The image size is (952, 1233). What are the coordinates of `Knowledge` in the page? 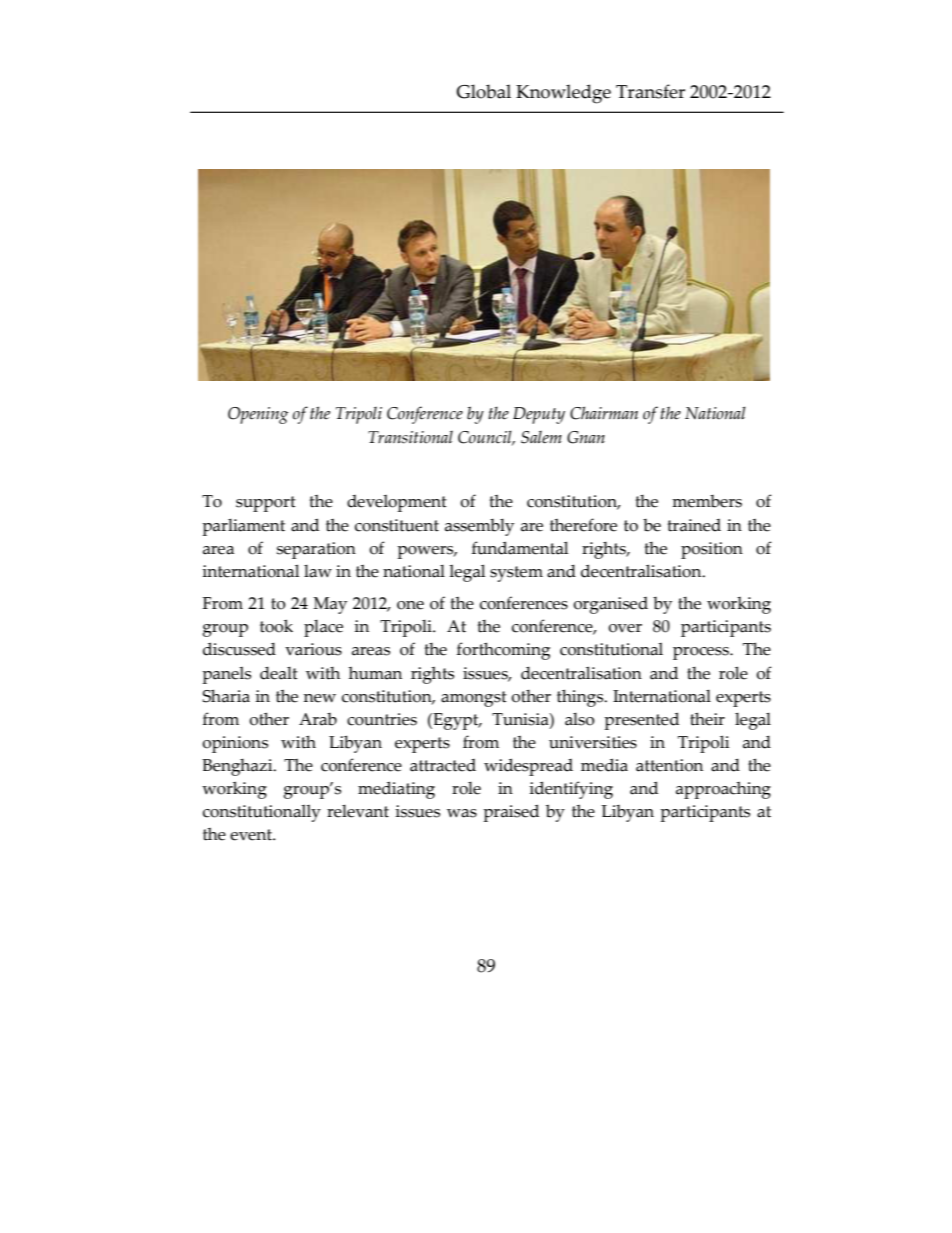 It's located at (563, 94).
